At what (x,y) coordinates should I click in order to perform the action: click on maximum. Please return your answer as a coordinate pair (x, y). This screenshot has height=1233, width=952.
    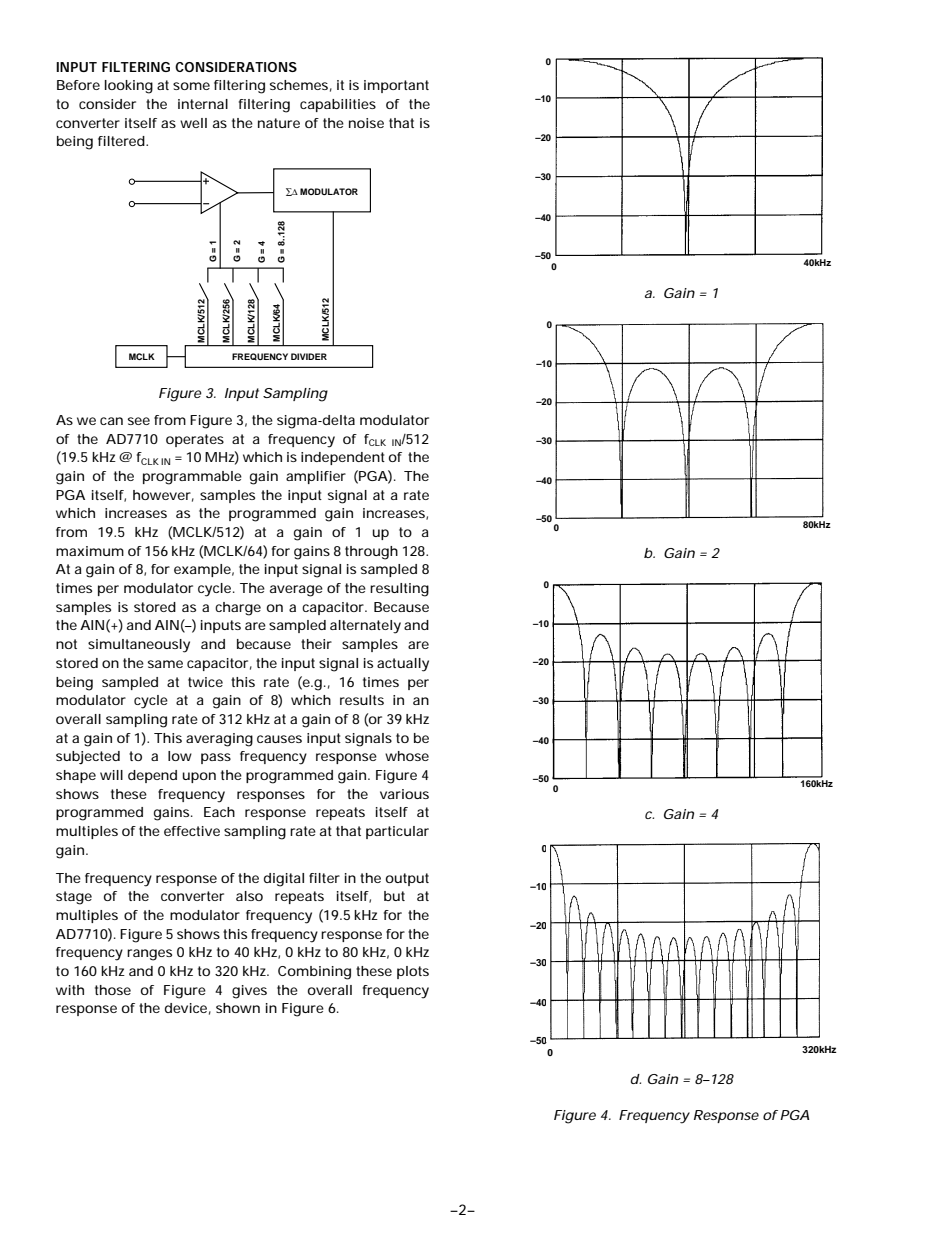
    Looking at the image, I should click on (90, 551).
